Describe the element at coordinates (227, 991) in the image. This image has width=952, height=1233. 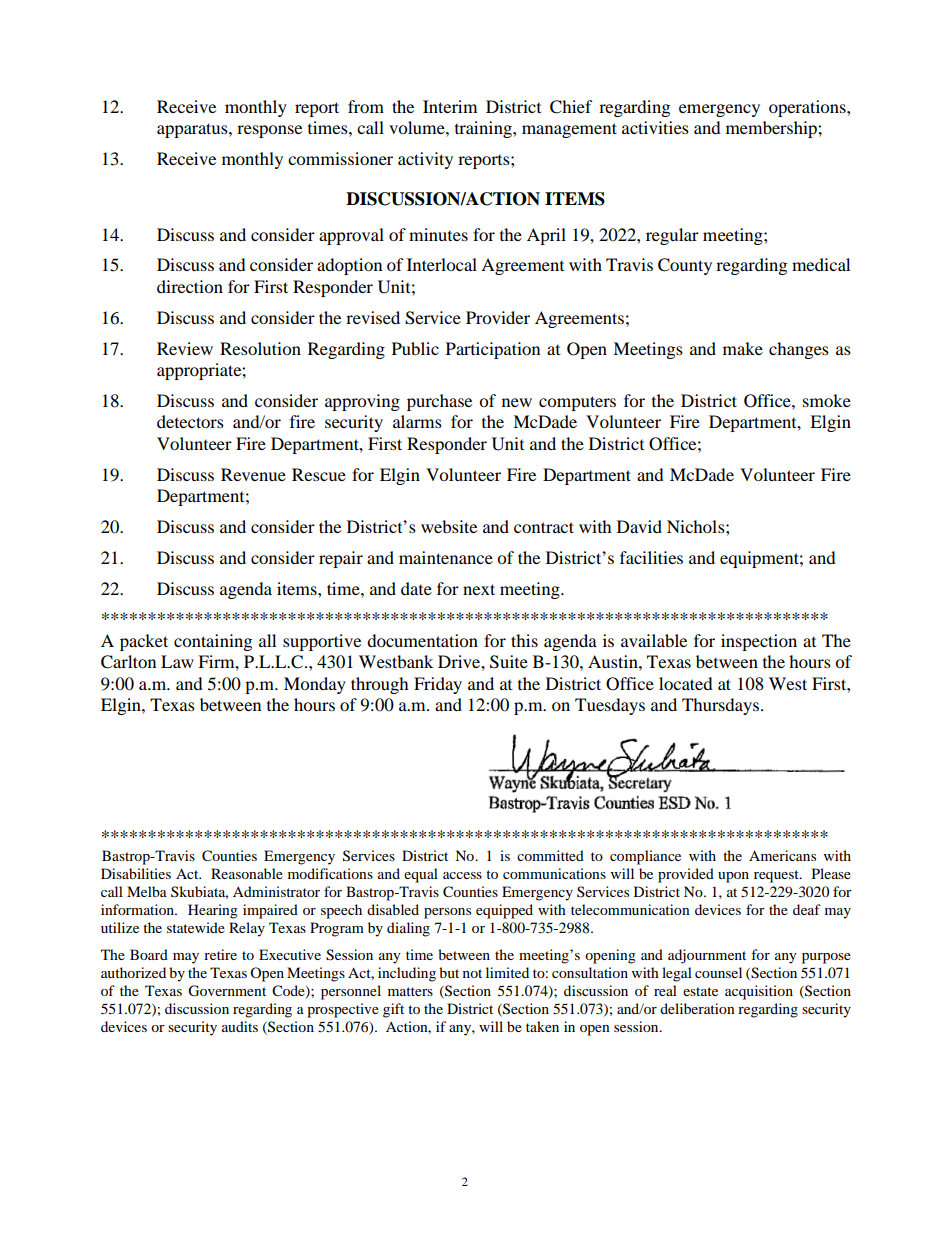
I see `Government` at that location.
